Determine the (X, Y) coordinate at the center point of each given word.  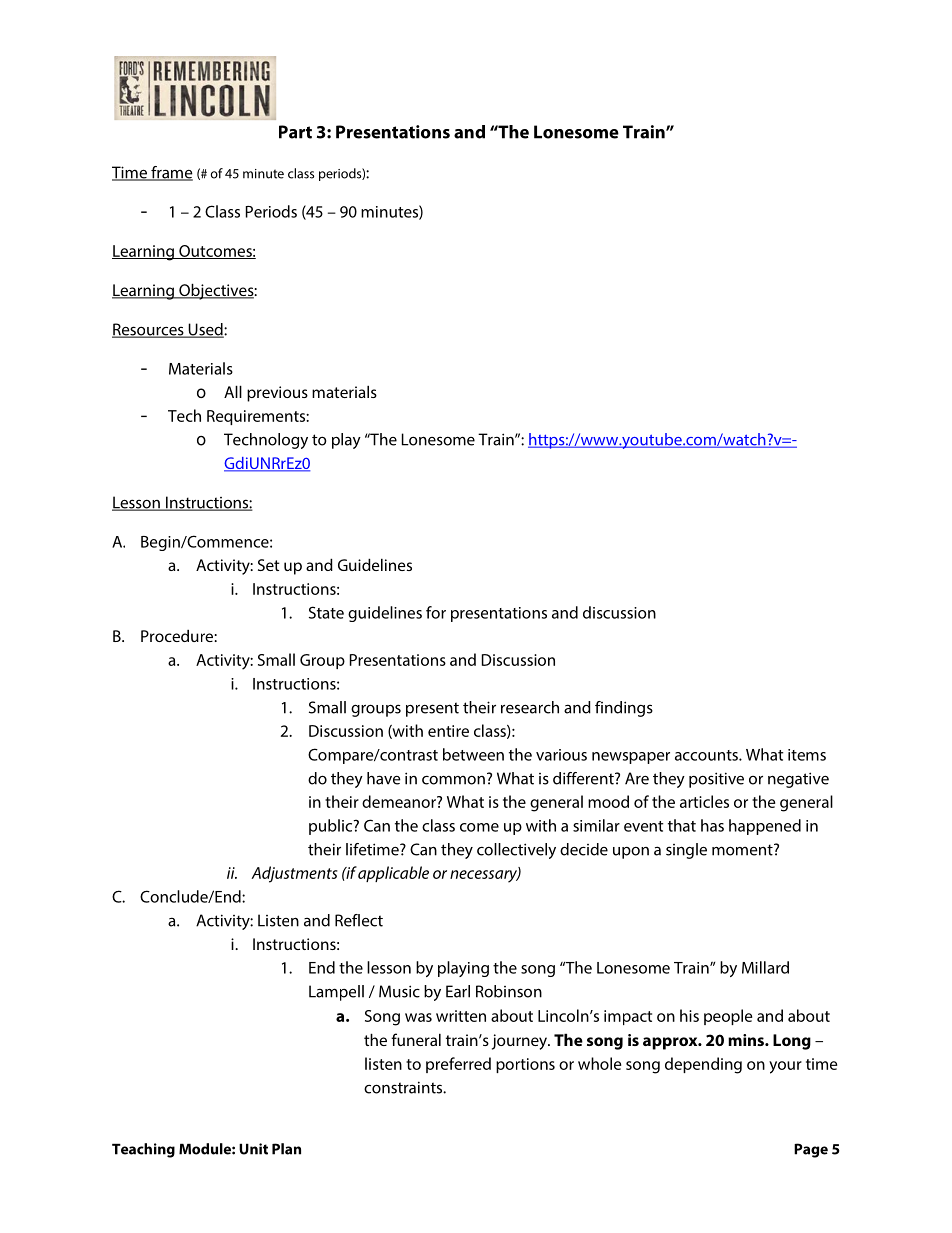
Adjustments (294, 874)
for (436, 612)
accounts (707, 755)
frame (171, 173)
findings (624, 709)
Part (295, 132)
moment (743, 850)
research (530, 707)
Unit (253, 1149)
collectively (516, 851)
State (326, 612)
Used (205, 330)
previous (277, 394)
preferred (458, 1065)
